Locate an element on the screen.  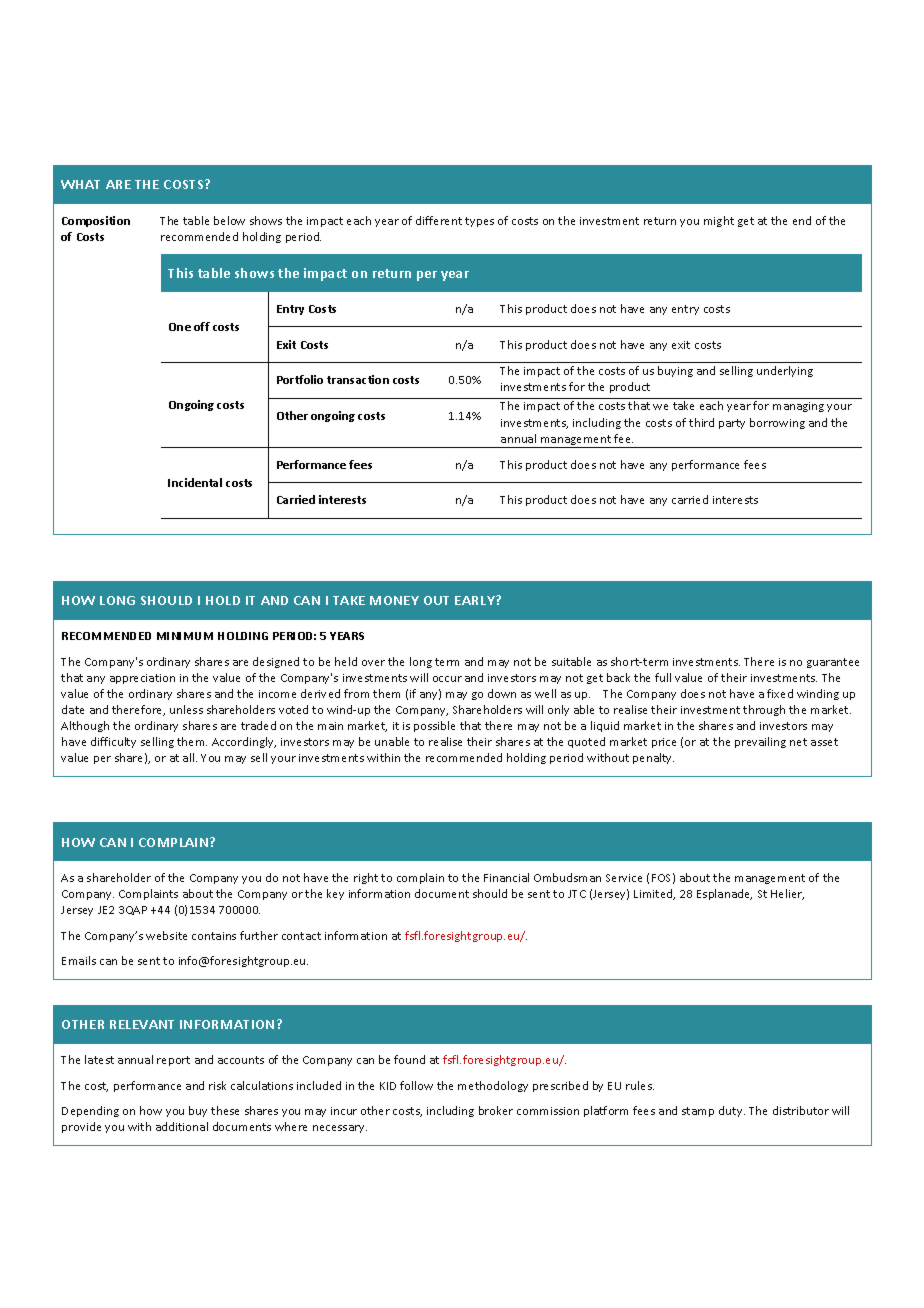
might is located at coordinates (719, 221).
